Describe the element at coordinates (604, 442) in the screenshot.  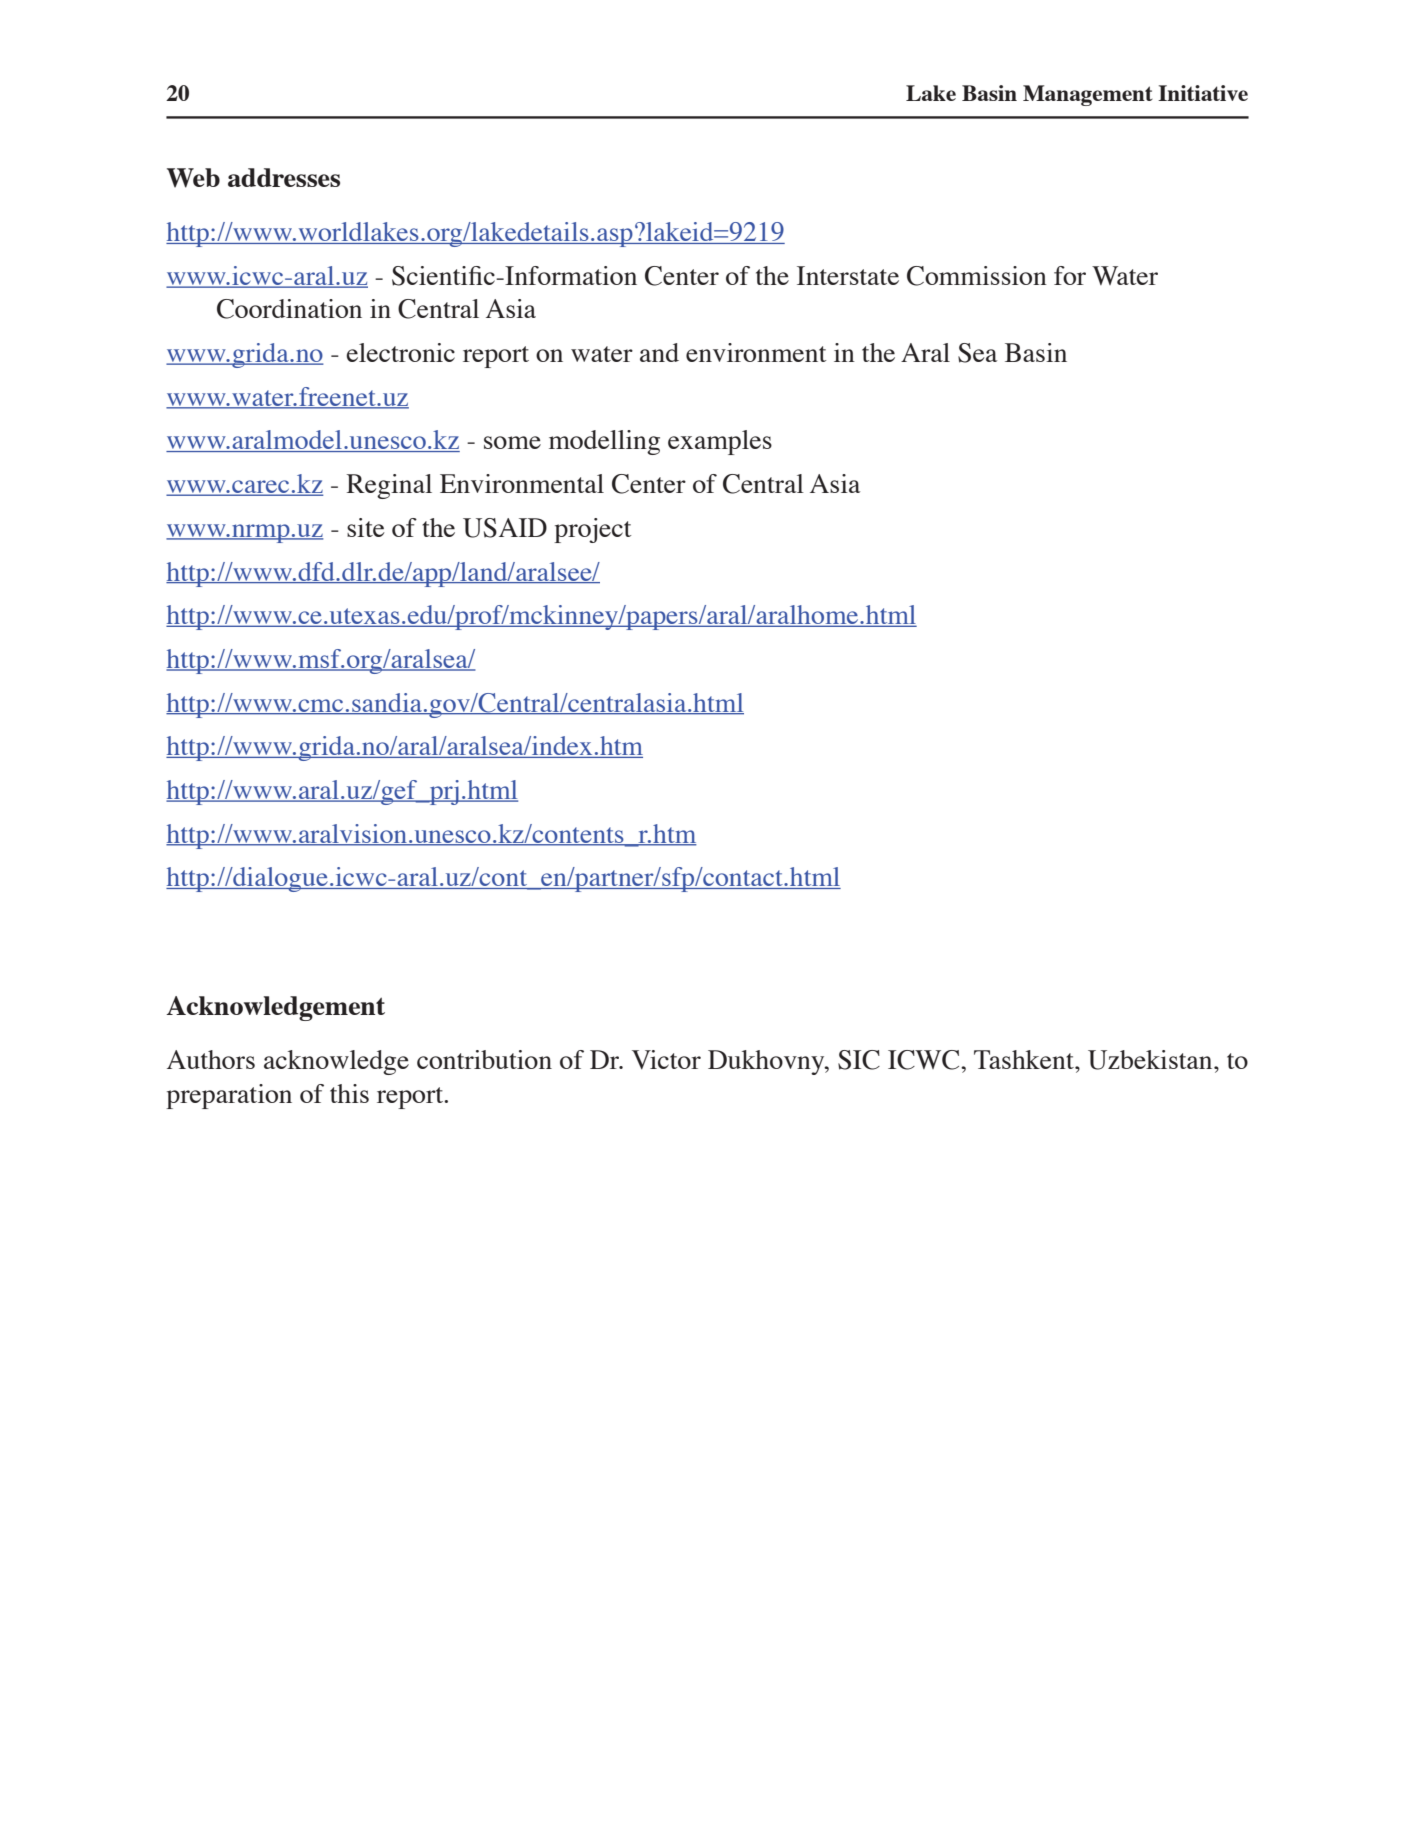
I see `modelling` at that location.
